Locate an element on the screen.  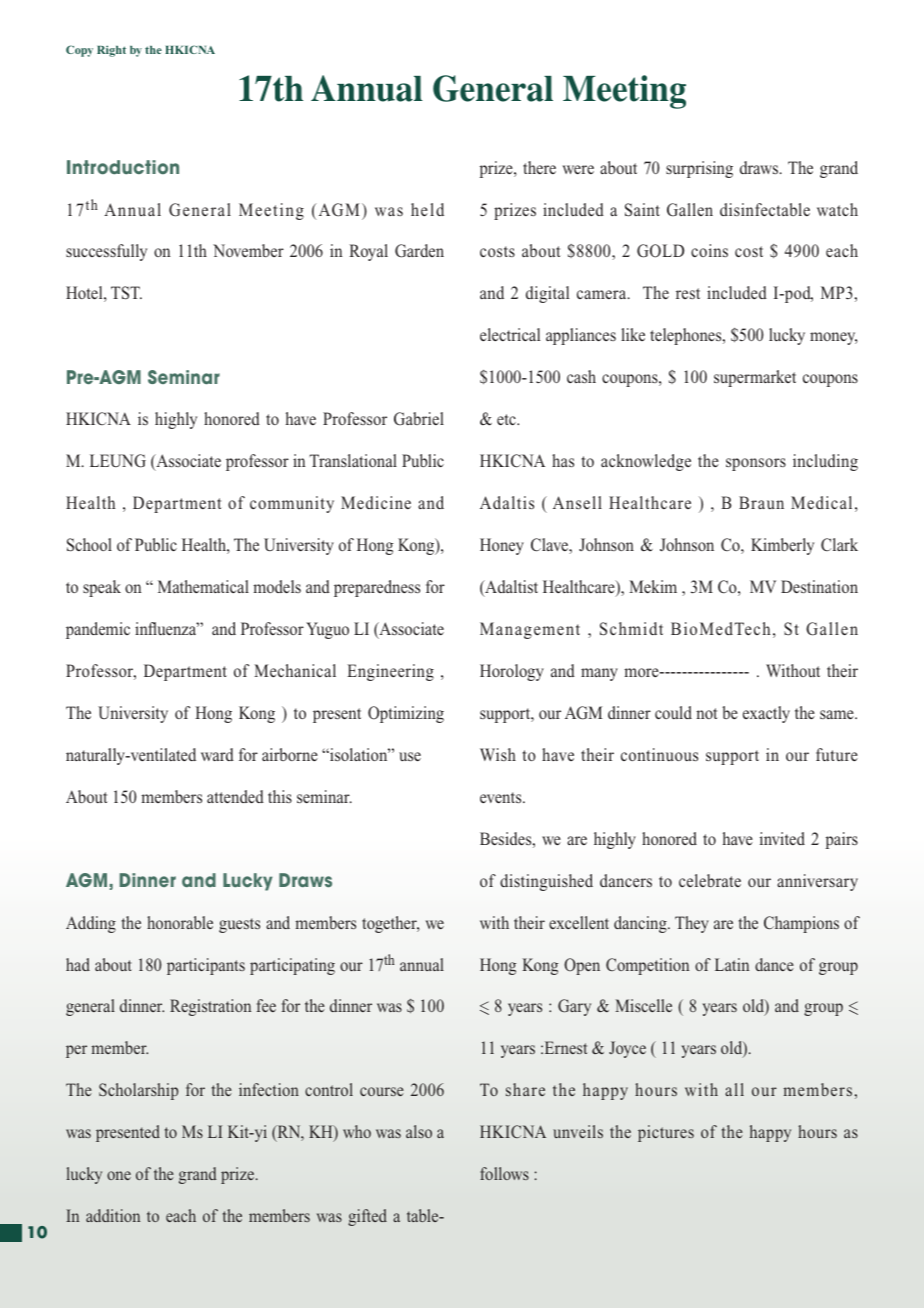
Right is located at coordinates (111, 51).
